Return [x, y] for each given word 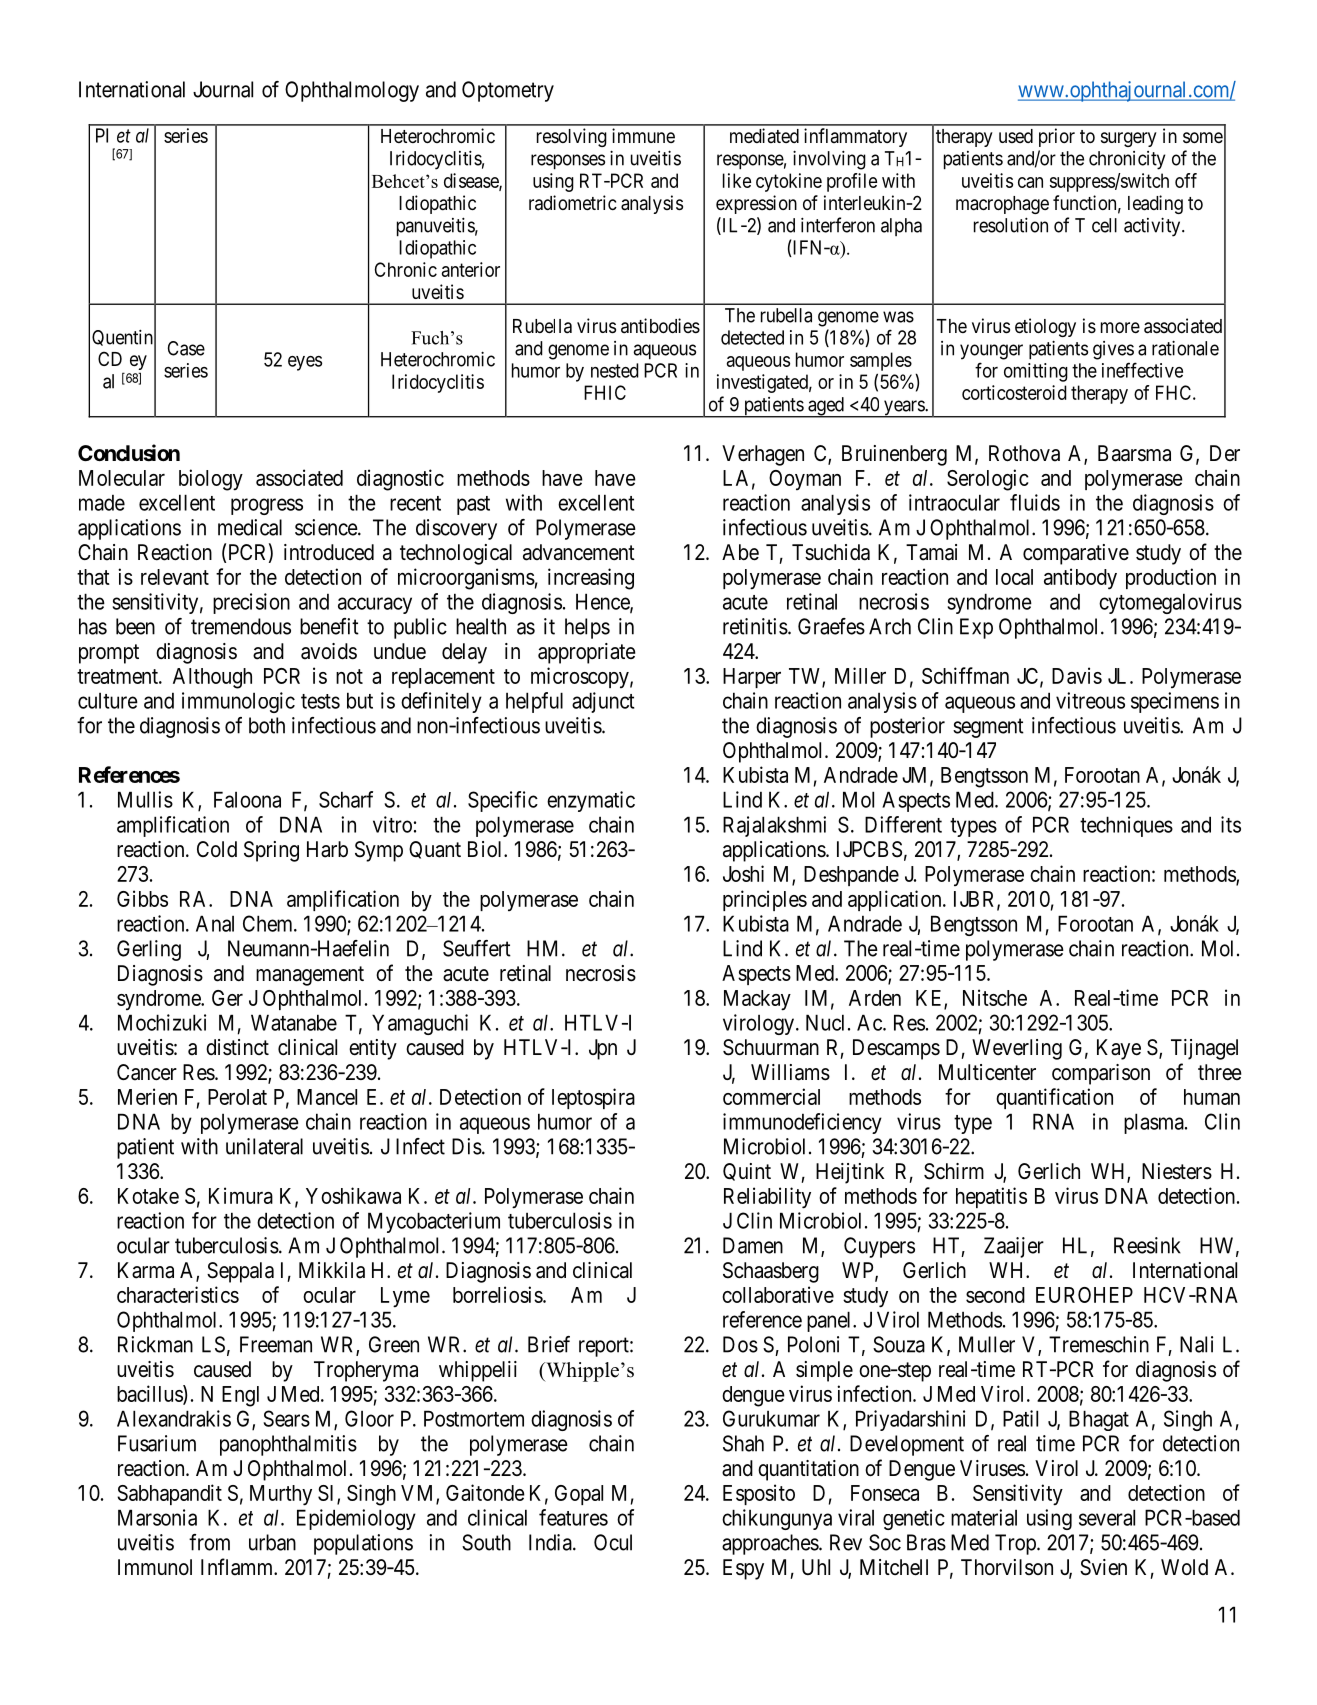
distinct [237, 1047]
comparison [1101, 1074]
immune [643, 135]
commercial [771, 1096]
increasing [591, 579]
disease [472, 181]
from [209, 1542]
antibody [1080, 579]
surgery [1129, 139]
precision [251, 603]
